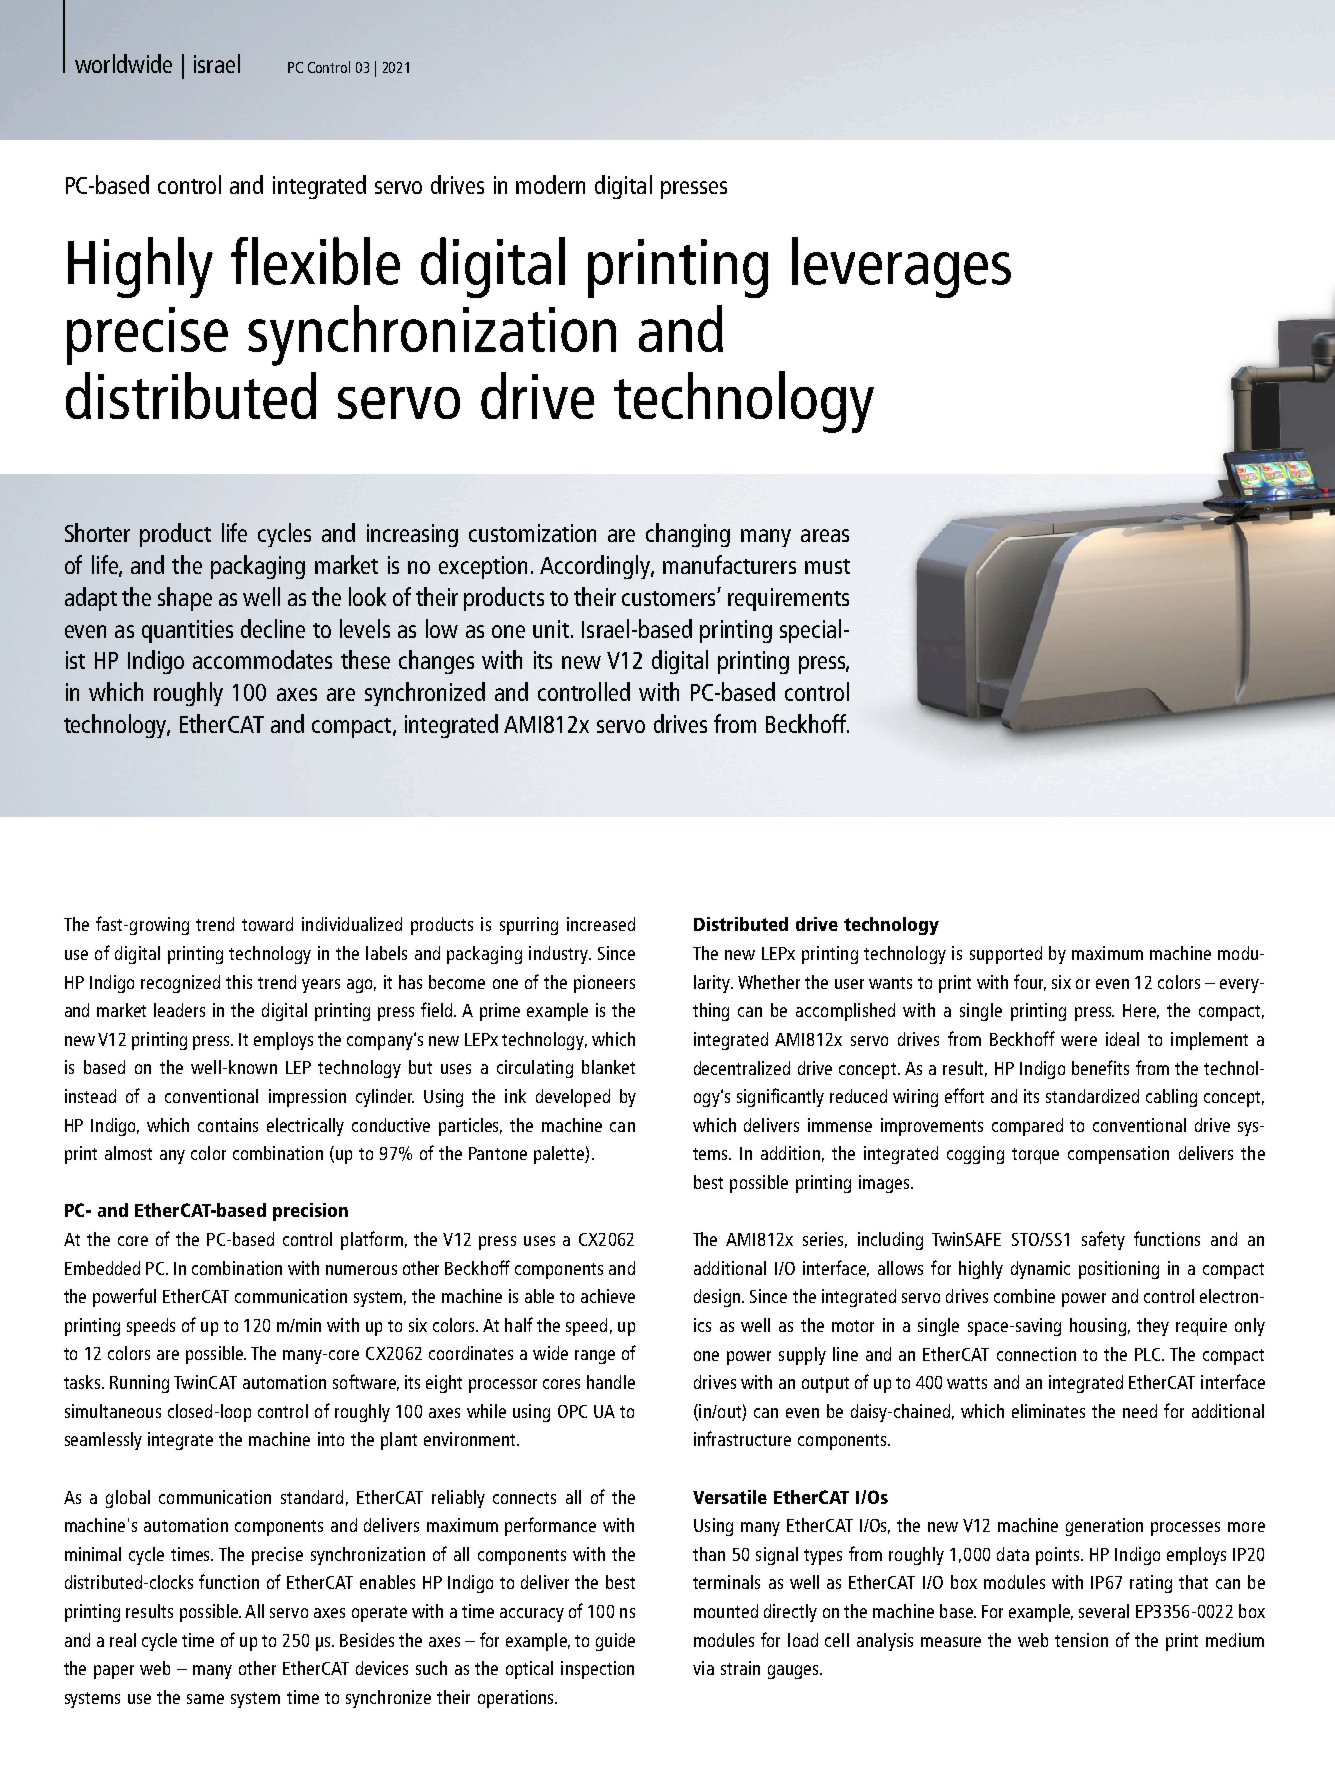 This page has width=1335, height=1780. Describe the element at coordinates (550, 184) in the page. I see `modern` at that location.
